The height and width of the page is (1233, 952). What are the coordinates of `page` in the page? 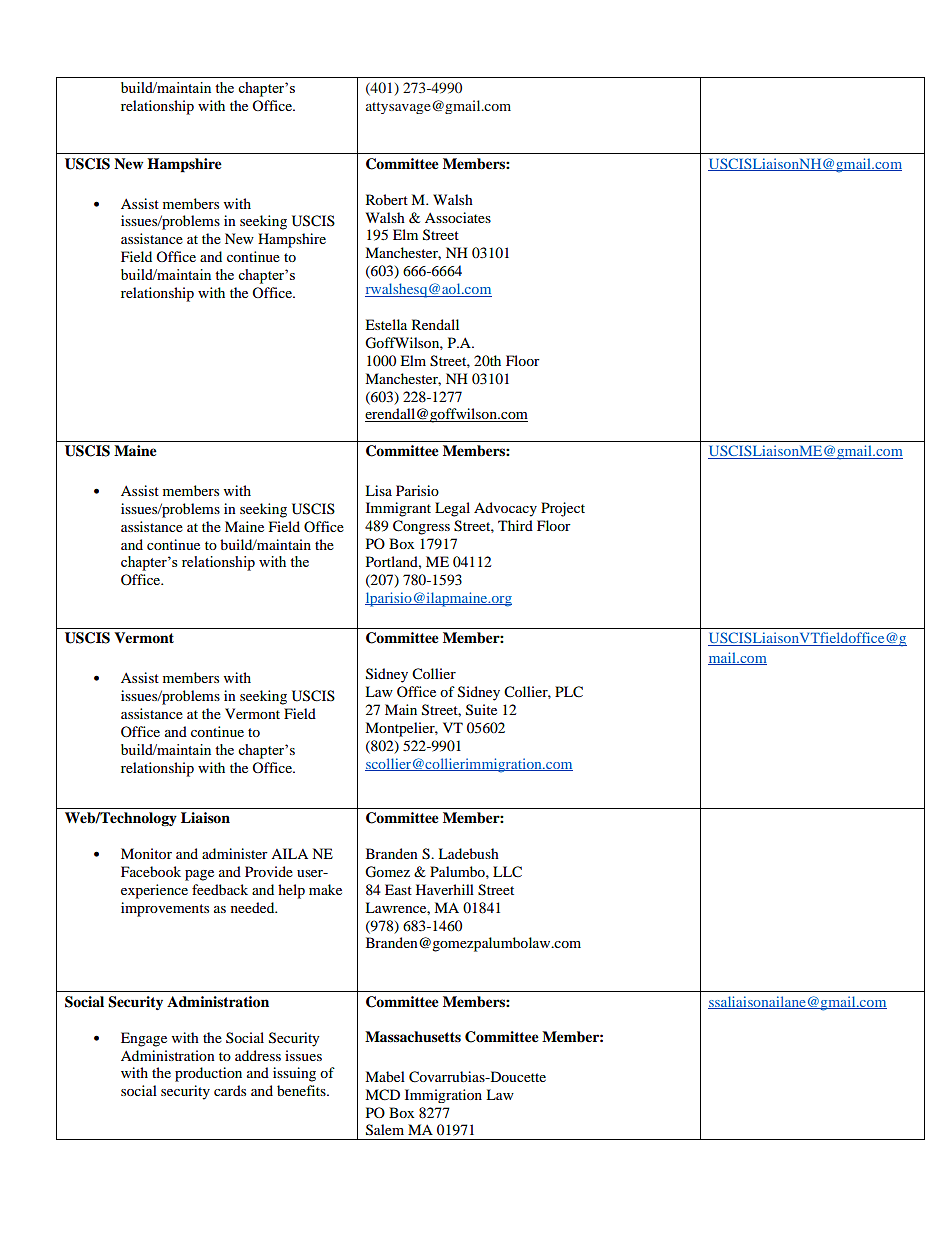 It's located at (199, 875).
